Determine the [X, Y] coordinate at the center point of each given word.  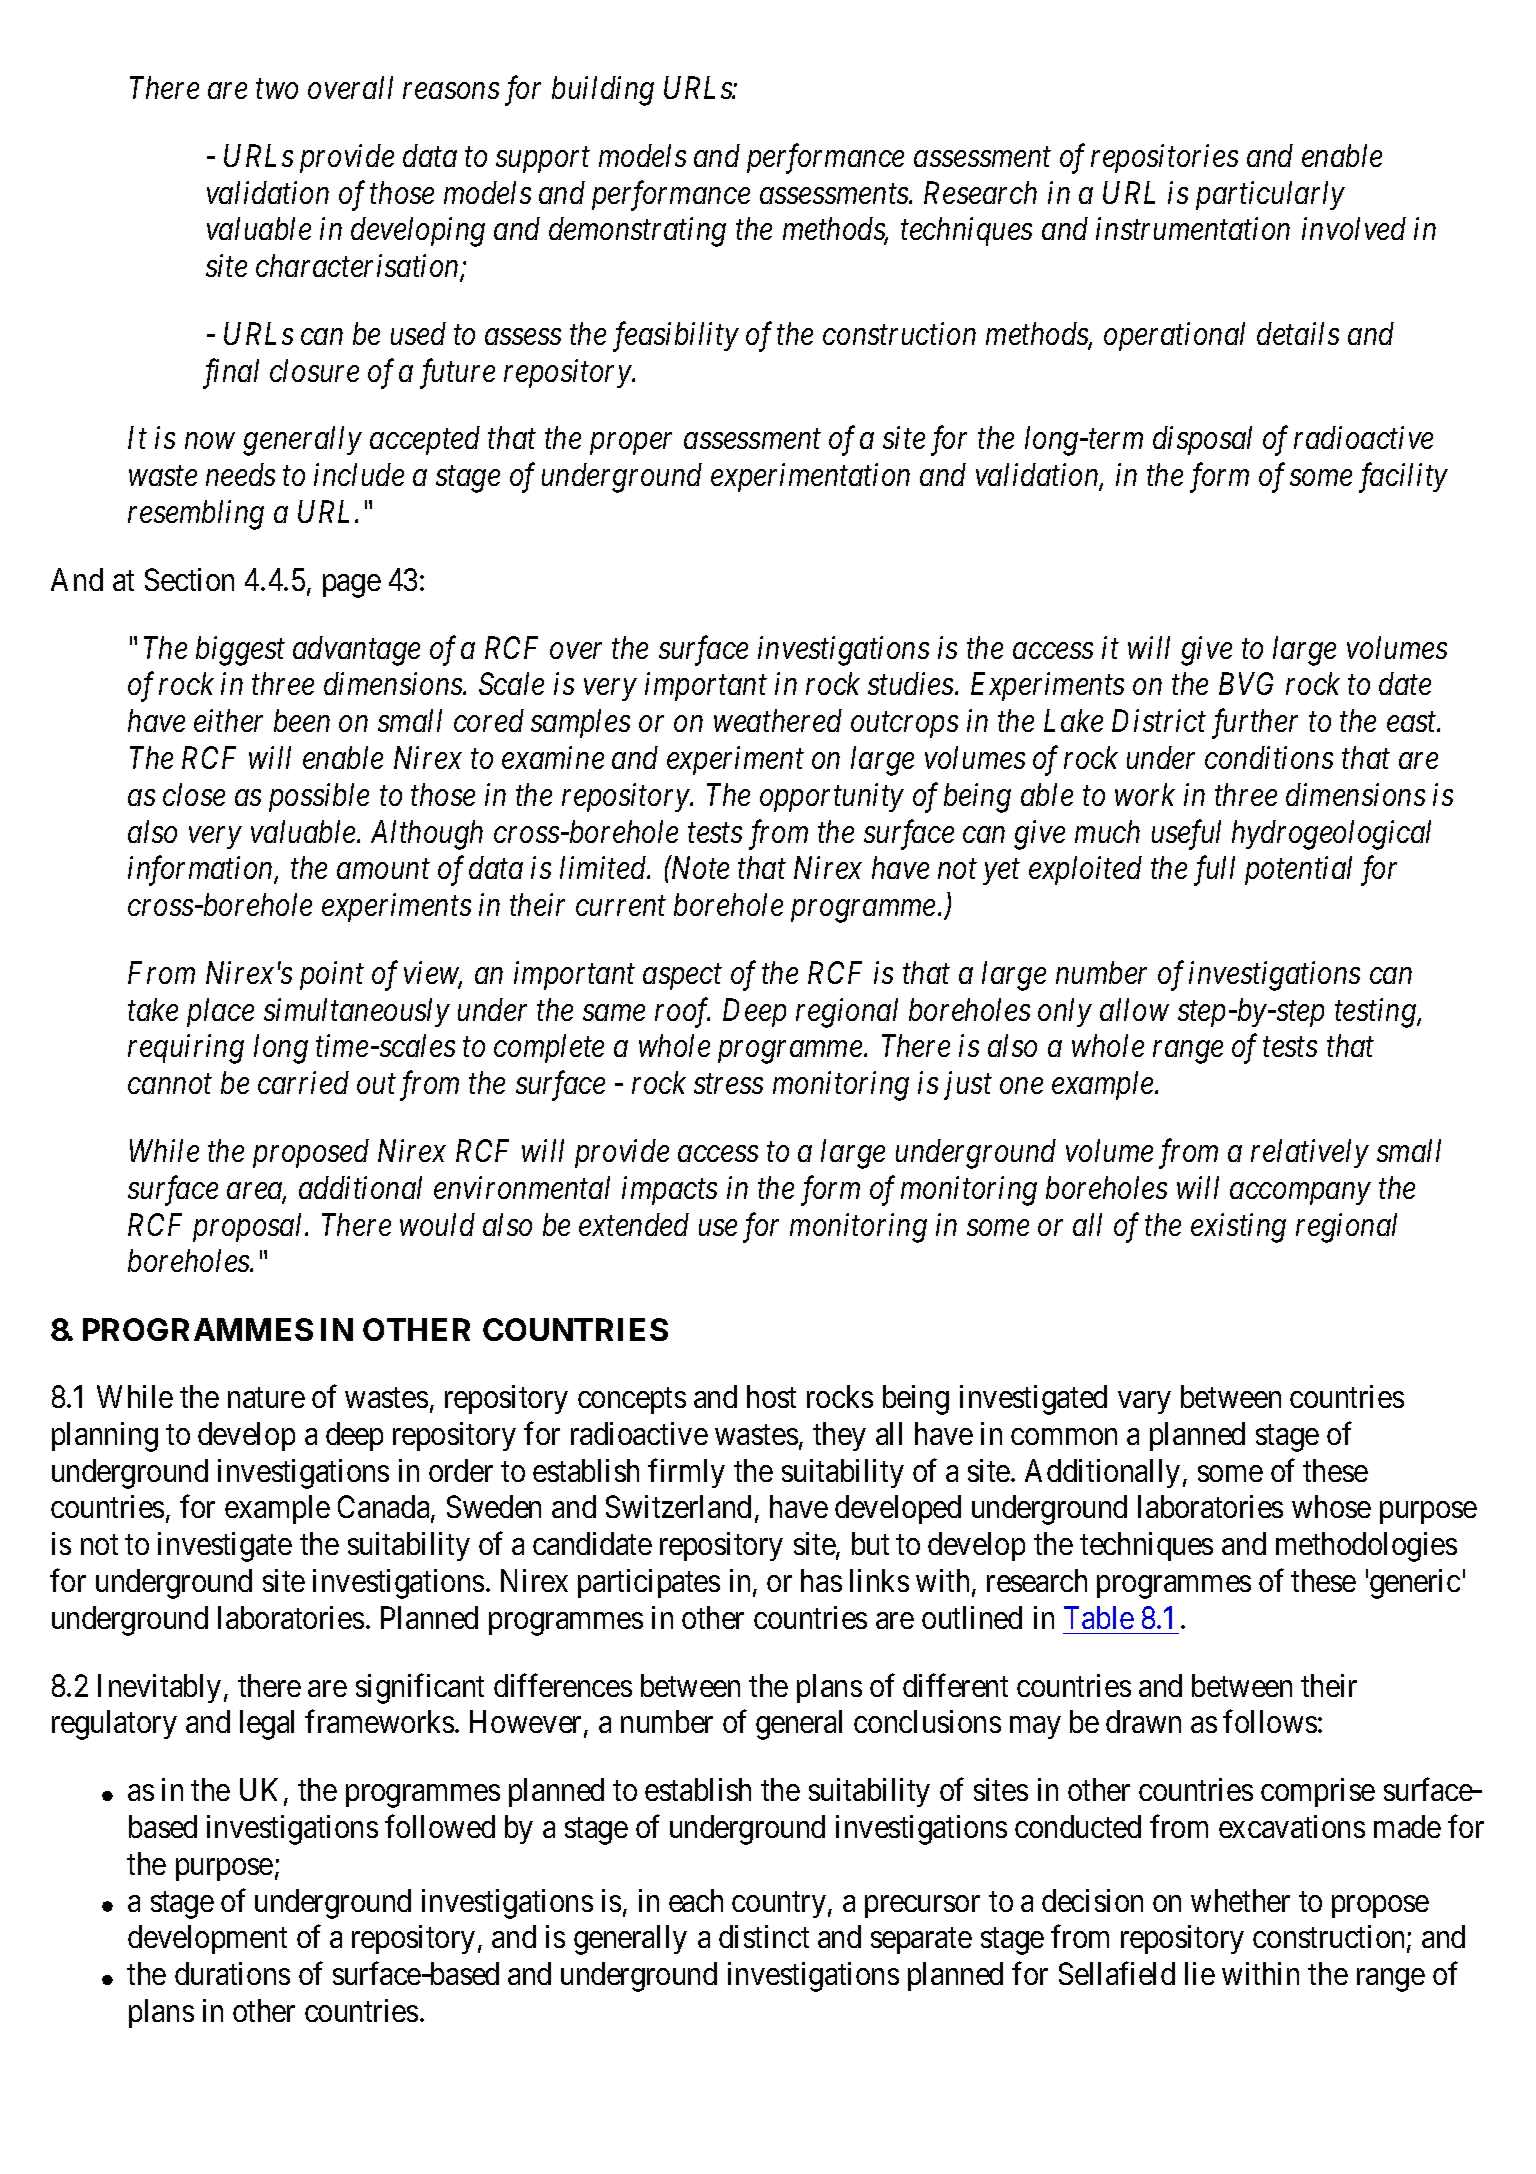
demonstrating [637, 232]
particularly [1270, 195]
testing [1376, 1013]
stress [728, 1084]
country [779, 1905]
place [220, 1012]
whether [1240, 1900]
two [277, 89]
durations [232, 1973]
